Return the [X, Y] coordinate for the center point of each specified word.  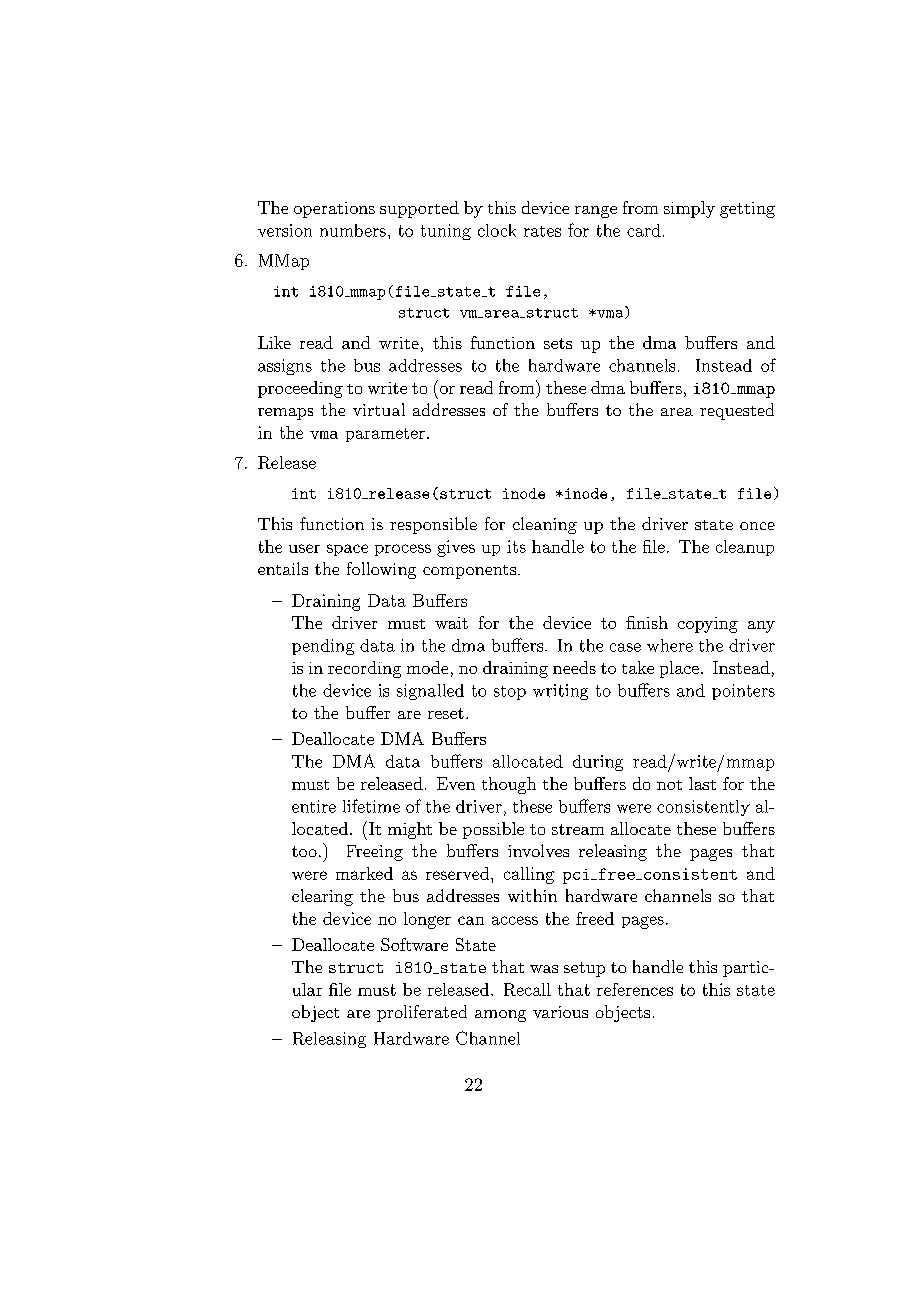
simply [689, 209]
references [635, 989]
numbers [353, 230]
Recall [527, 989]
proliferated [422, 1013]
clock [497, 230]
